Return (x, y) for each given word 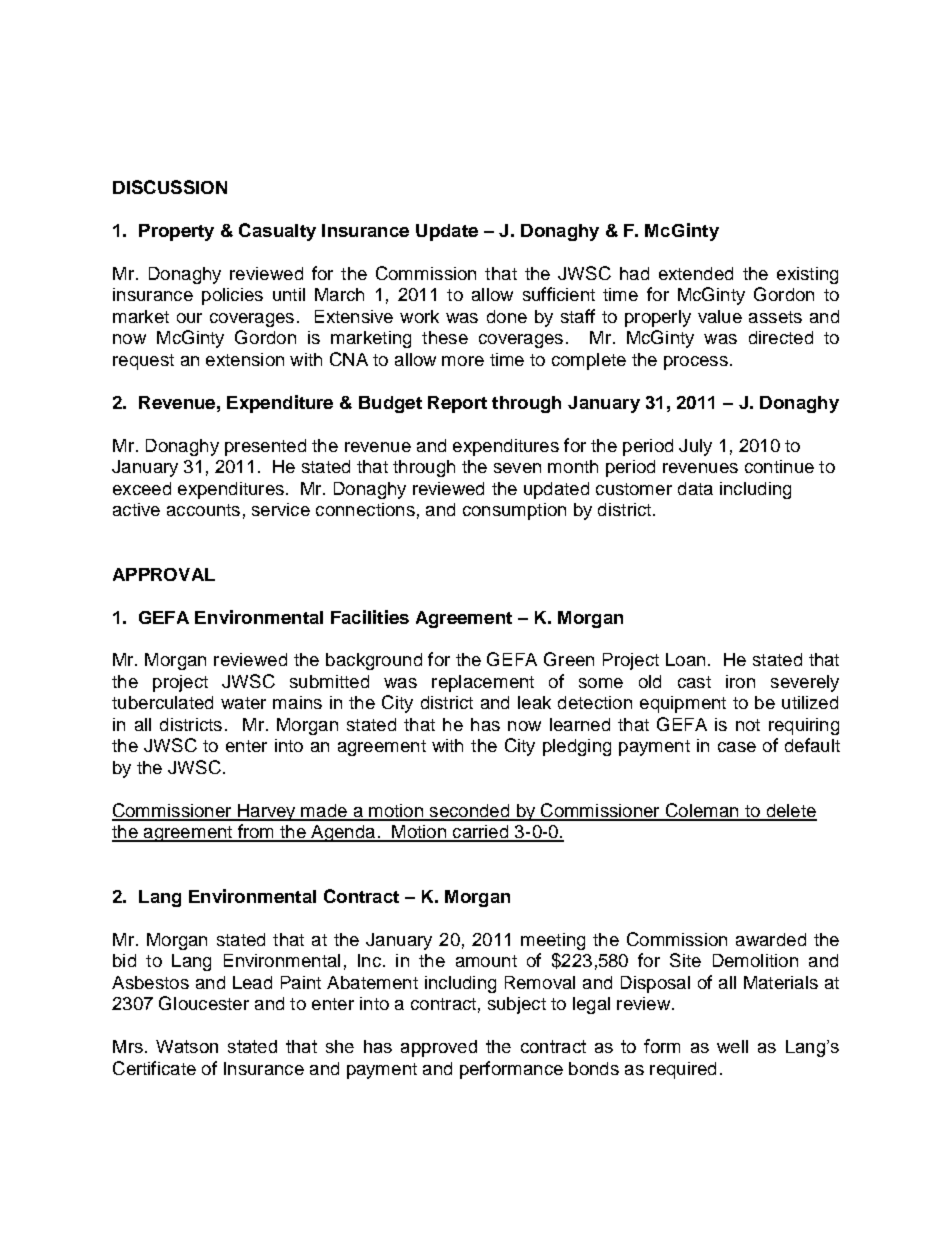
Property (176, 232)
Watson (187, 1046)
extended (696, 273)
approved (439, 1048)
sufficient (559, 294)
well (732, 1046)
